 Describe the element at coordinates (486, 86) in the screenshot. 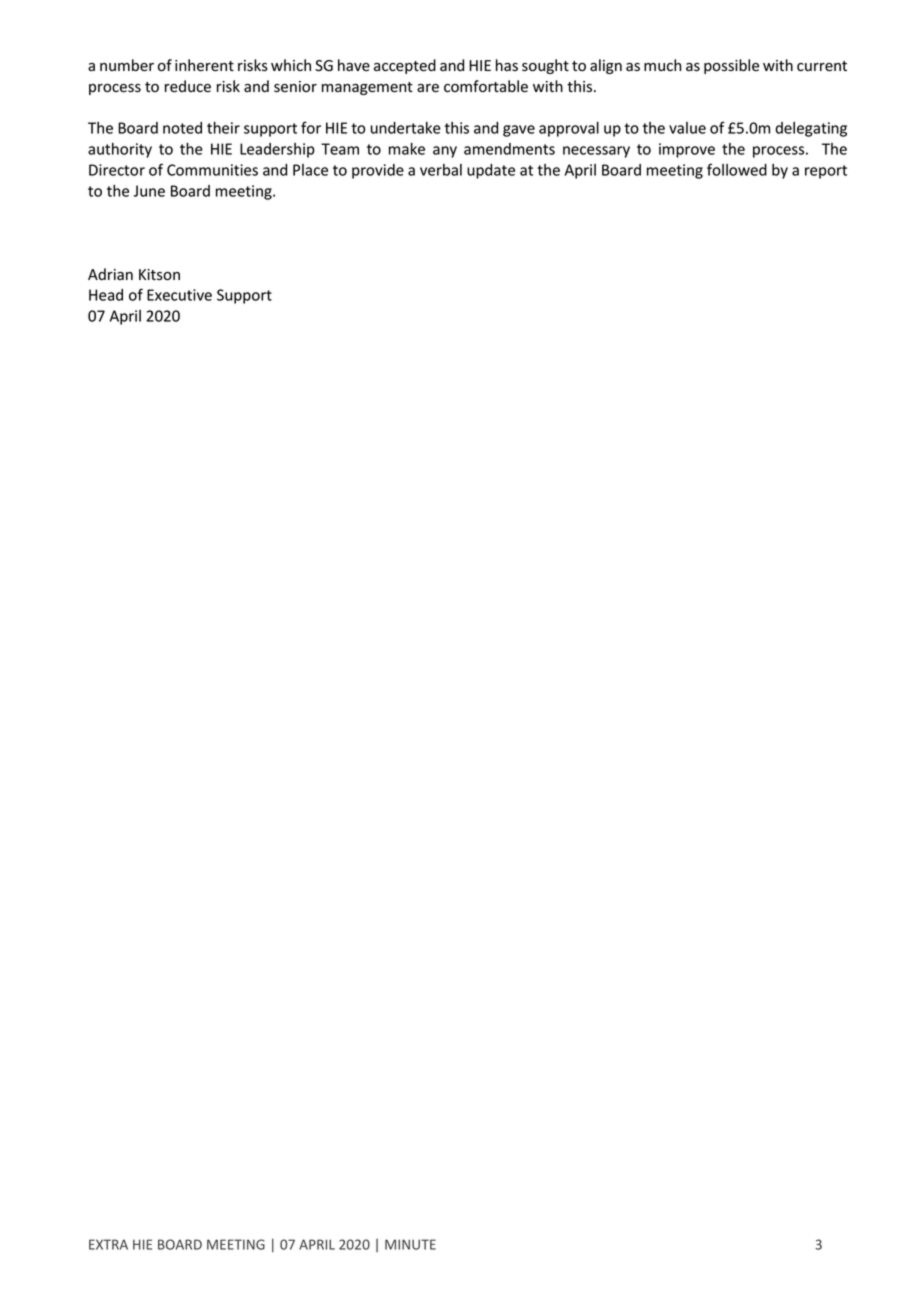

I see `comfortable` at that location.
